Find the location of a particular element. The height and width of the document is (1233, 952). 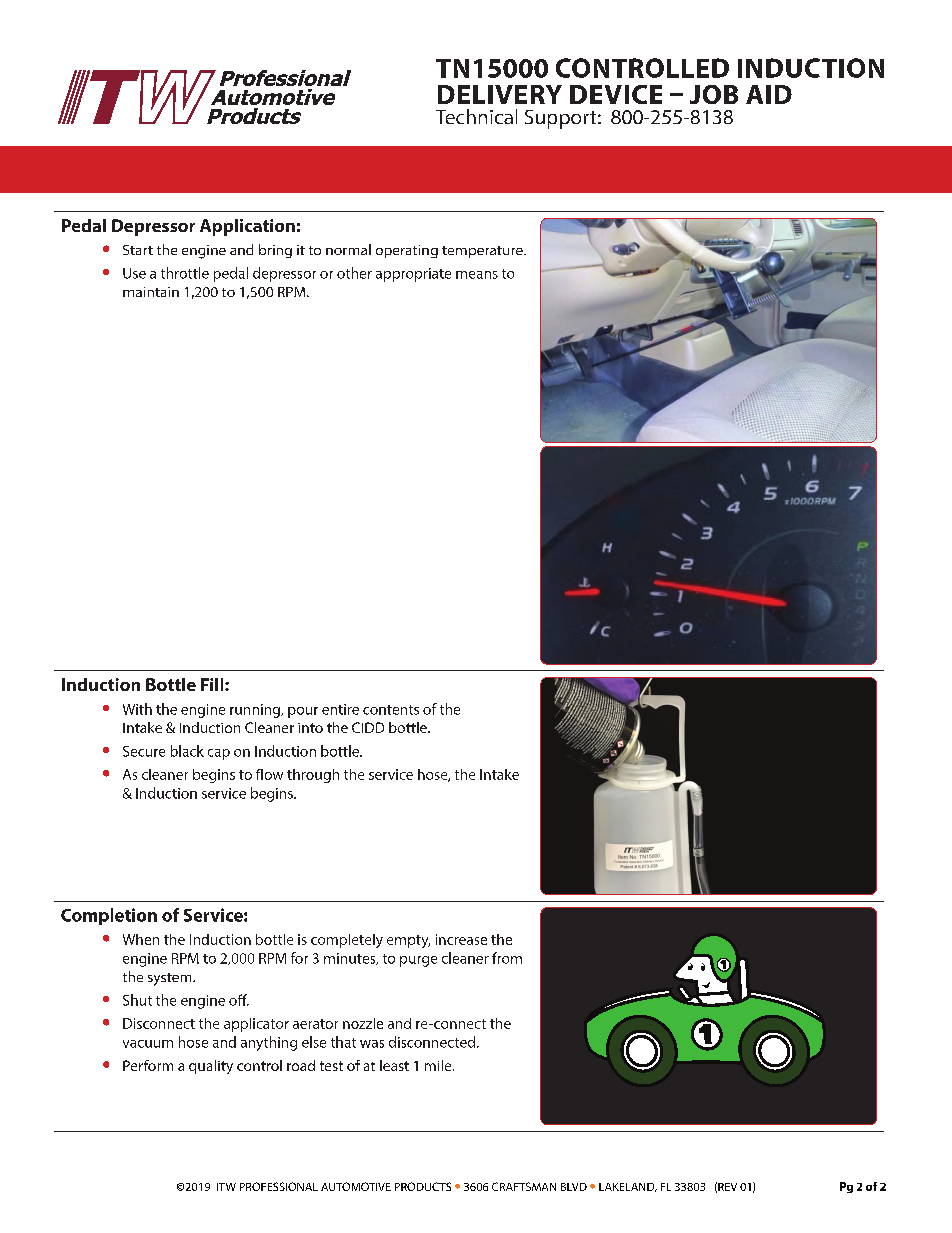

from is located at coordinates (507, 958).
